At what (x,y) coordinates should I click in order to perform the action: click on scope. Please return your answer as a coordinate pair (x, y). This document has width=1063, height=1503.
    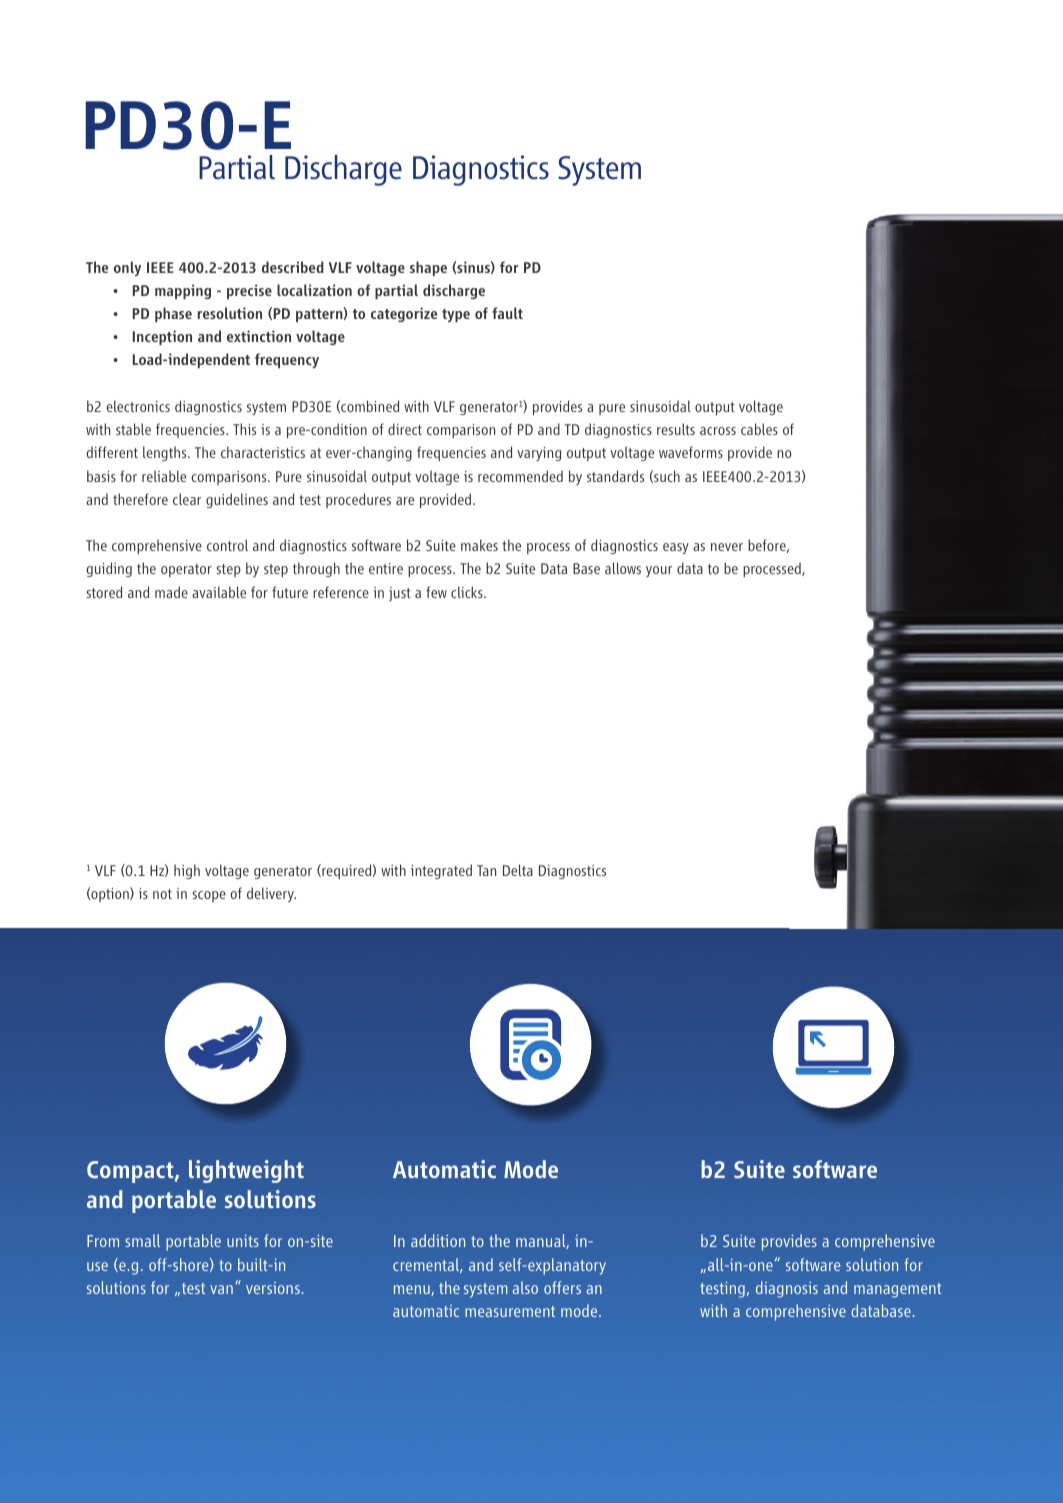
    Looking at the image, I should click on (209, 896).
